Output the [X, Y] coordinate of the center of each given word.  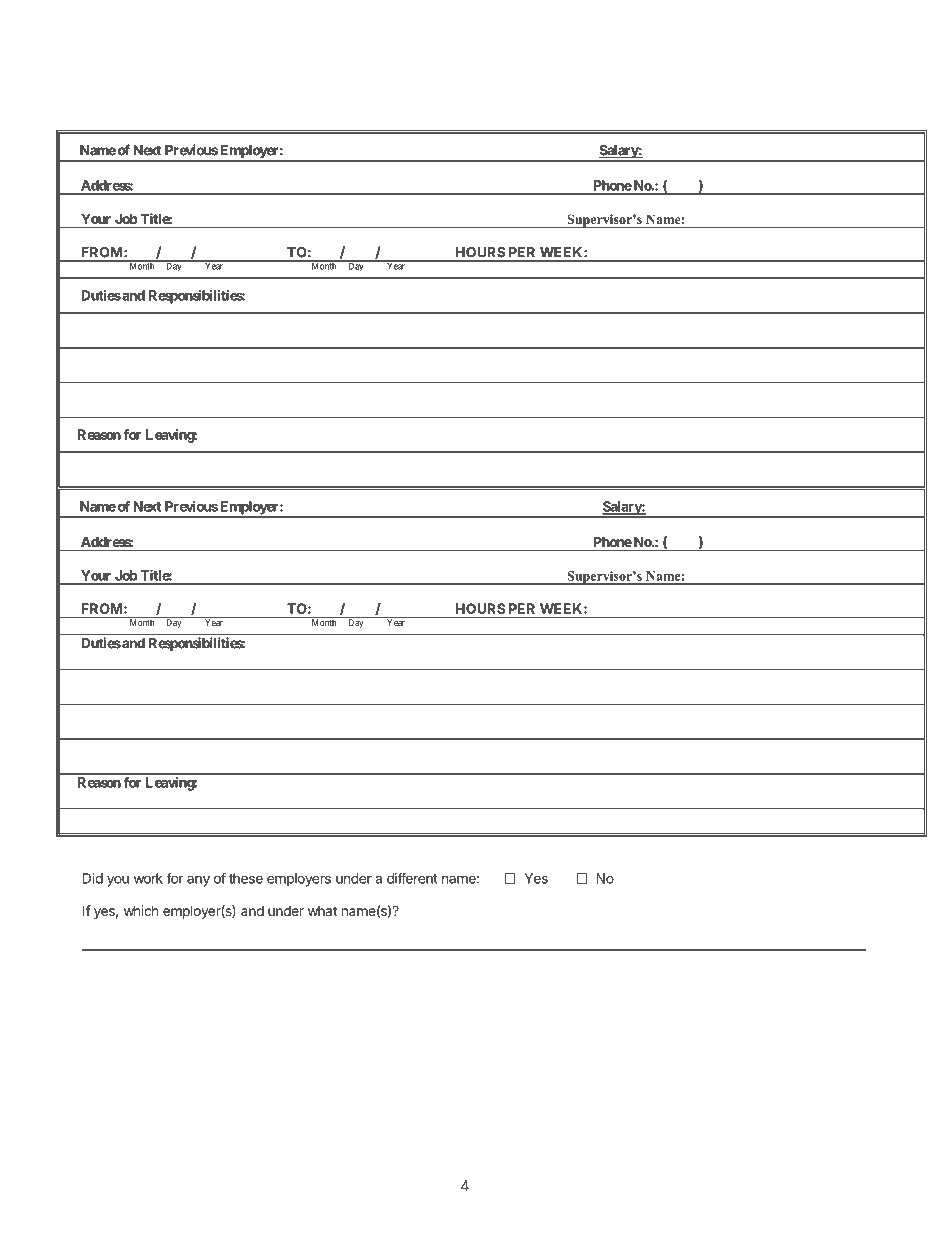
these [246, 878]
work [148, 878]
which [141, 910]
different [412, 878]
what [322, 911]
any [198, 881]
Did [93, 878]
